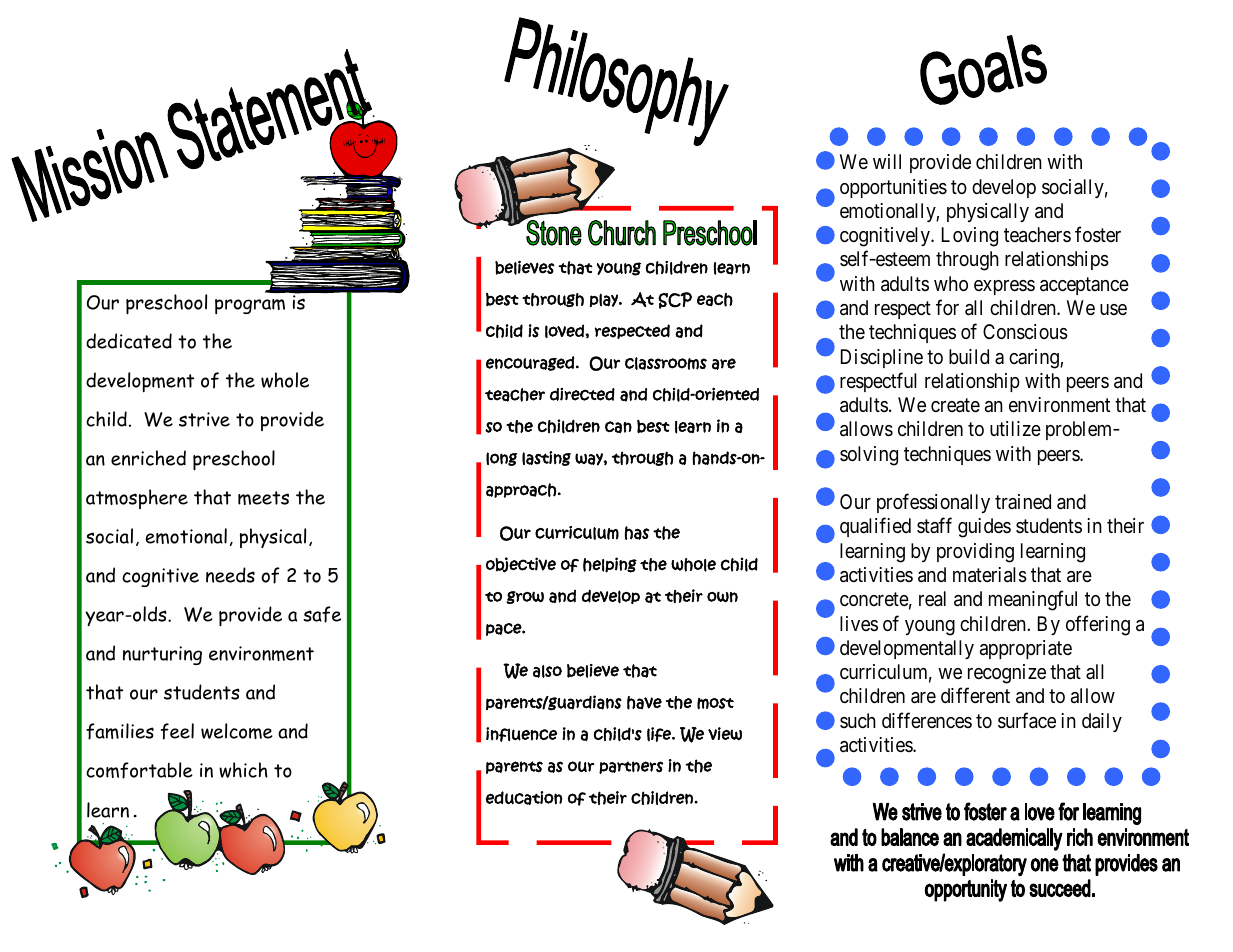 This screenshot has width=1233, height=952. Describe the element at coordinates (1025, 332) in the screenshot. I see `Conscious` at that location.
